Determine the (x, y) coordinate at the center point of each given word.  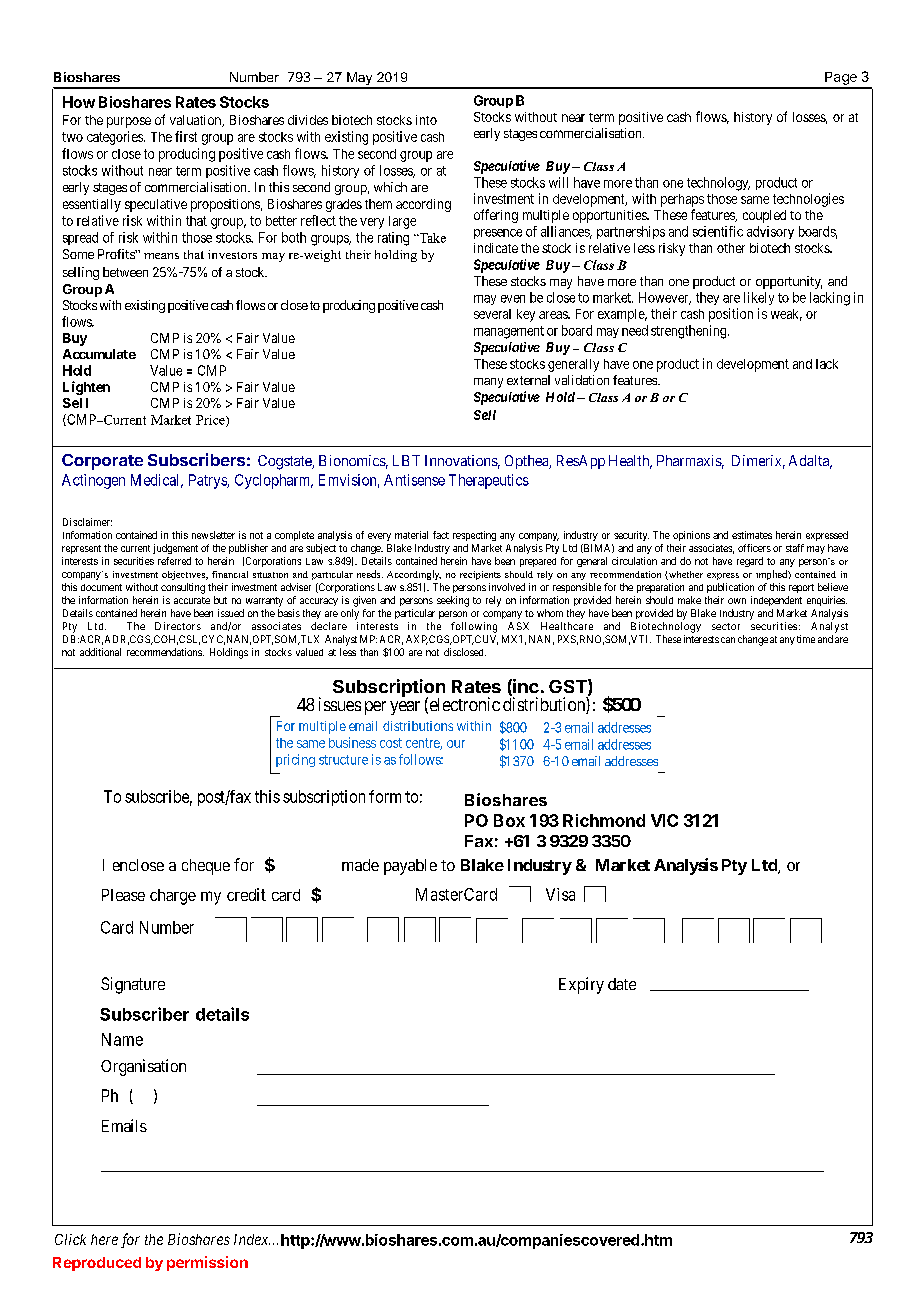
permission (207, 1263)
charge (173, 897)
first (186, 136)
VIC (664, 820)
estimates (752, 535)
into (426, 120)
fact (441, 535)
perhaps (682, 200)
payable (410, 867)
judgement (175, 549)
